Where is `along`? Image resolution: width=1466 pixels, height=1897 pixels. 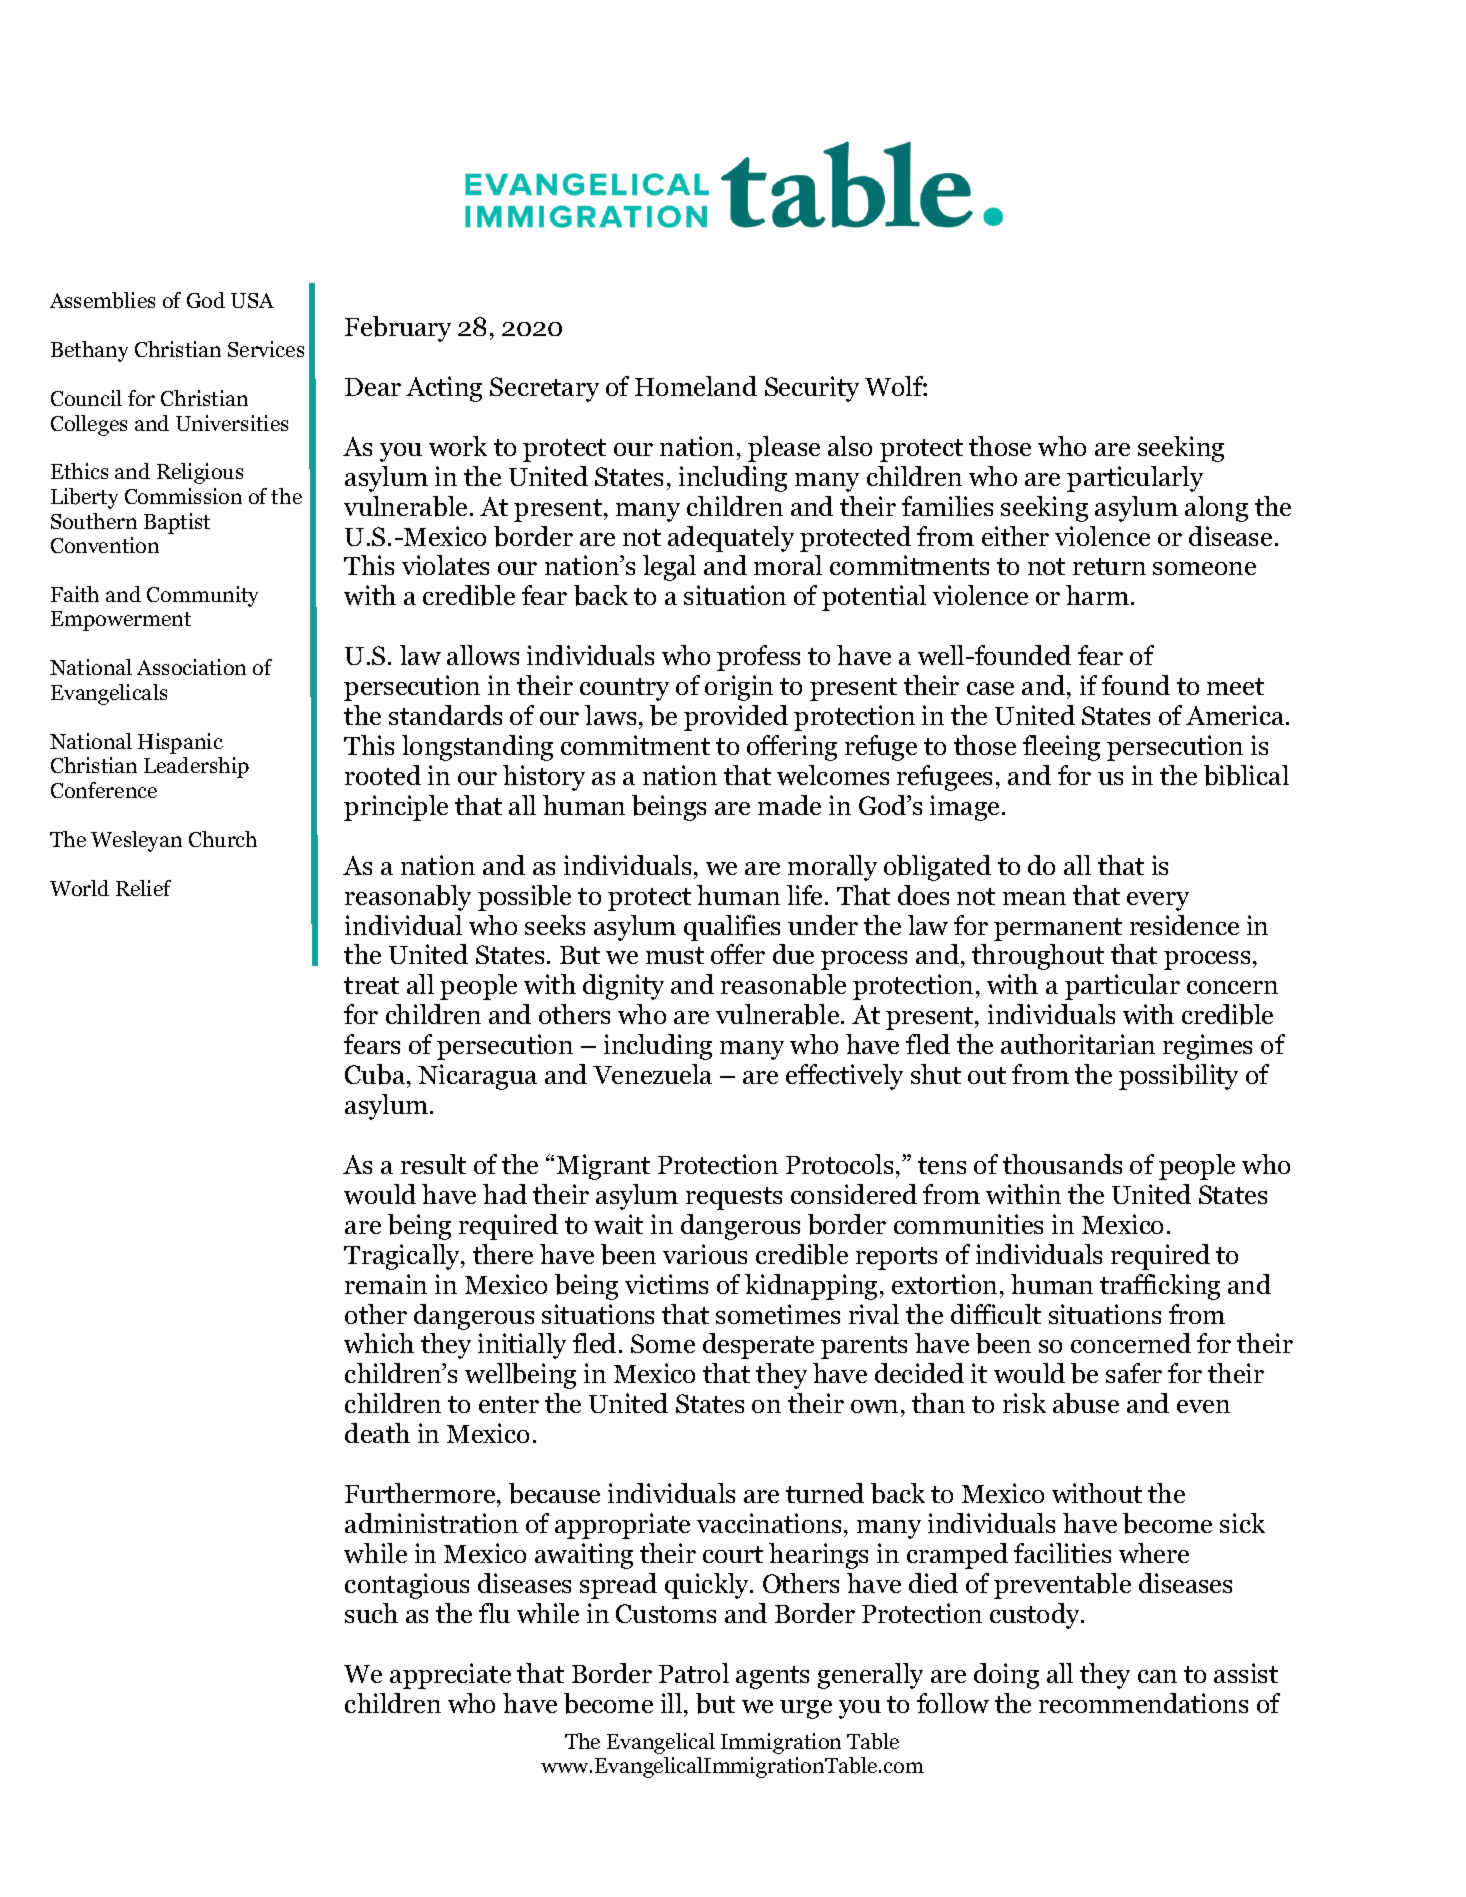
along is located at coordinates (1216, 509).
